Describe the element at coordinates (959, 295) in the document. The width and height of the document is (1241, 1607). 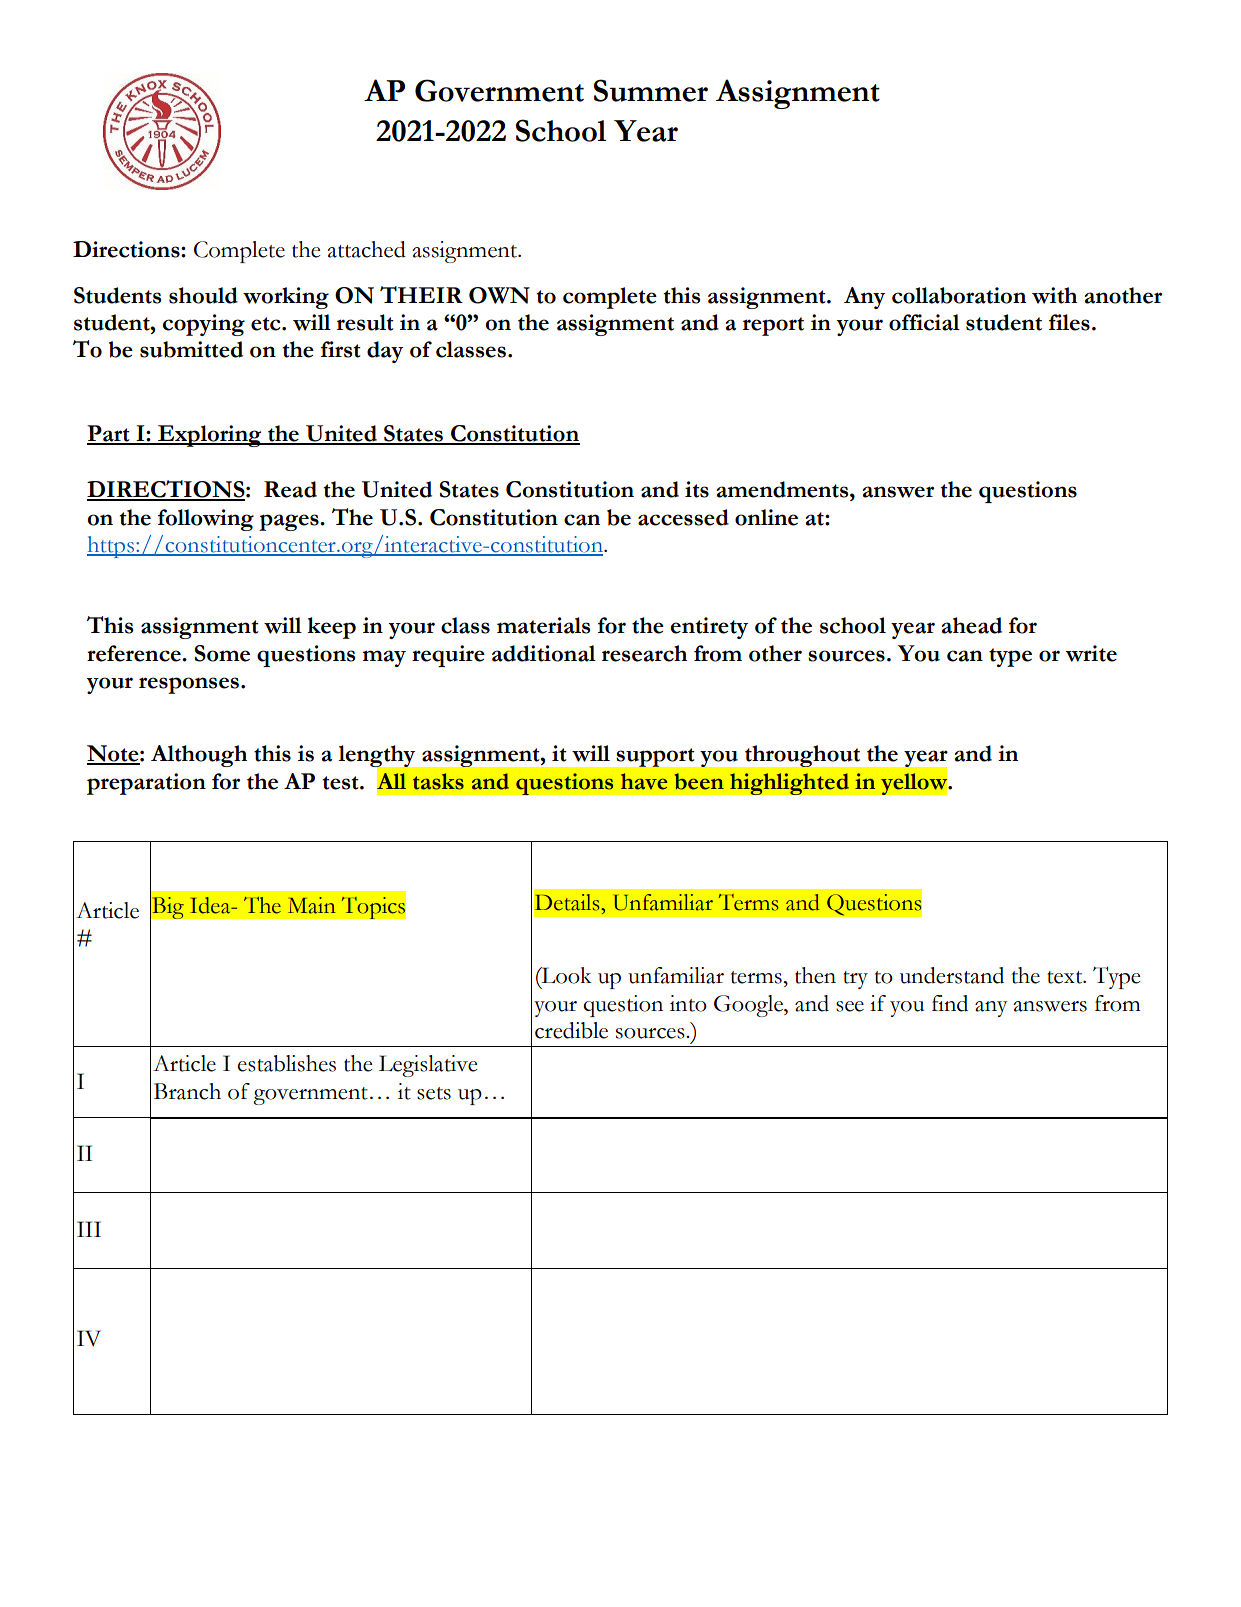
I see `collaboration` at that location.
